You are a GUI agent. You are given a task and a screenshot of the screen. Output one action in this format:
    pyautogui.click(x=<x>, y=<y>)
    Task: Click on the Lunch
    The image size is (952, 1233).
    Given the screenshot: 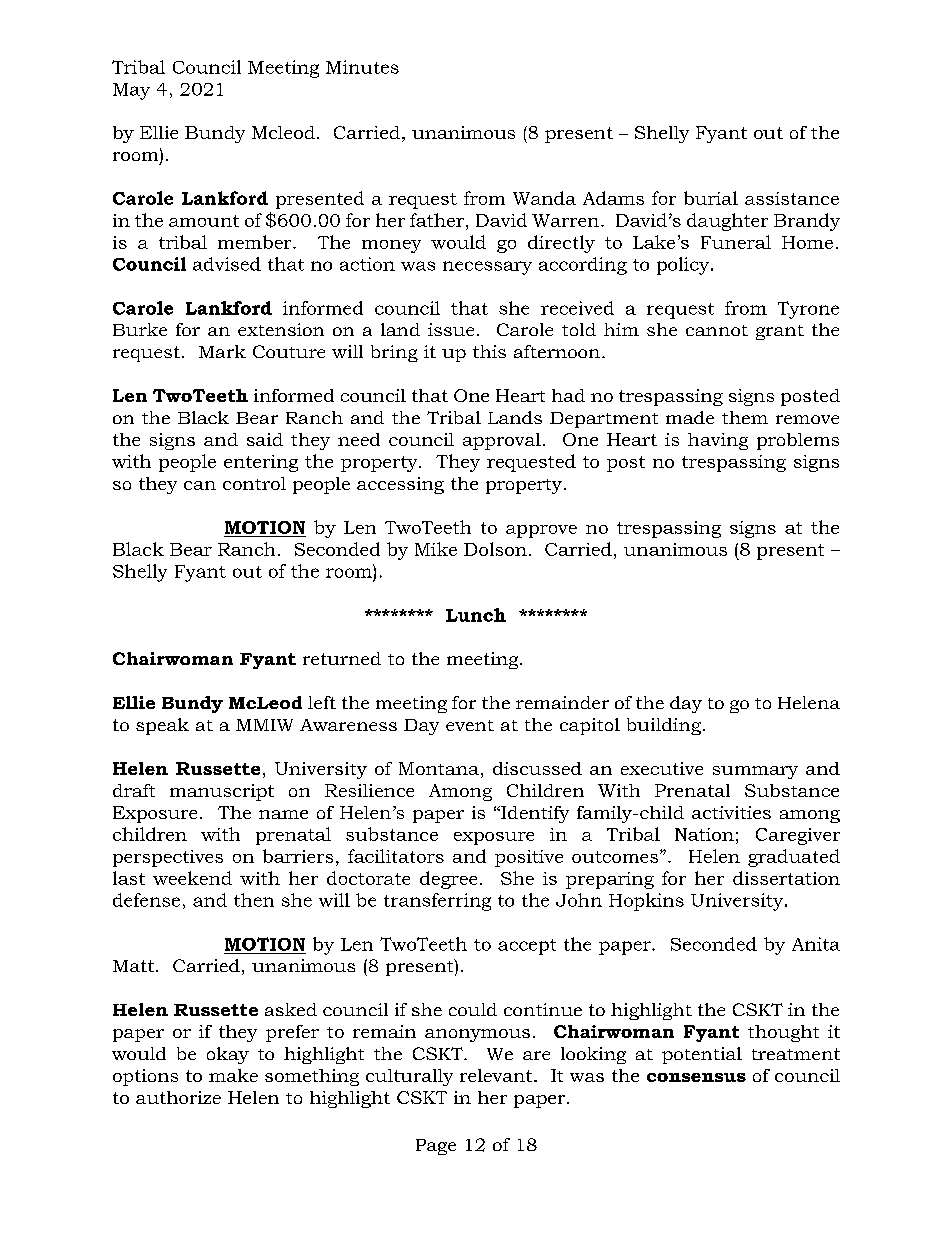 What is the action you would take?
    pyautogui.click(x=476, y=615)
